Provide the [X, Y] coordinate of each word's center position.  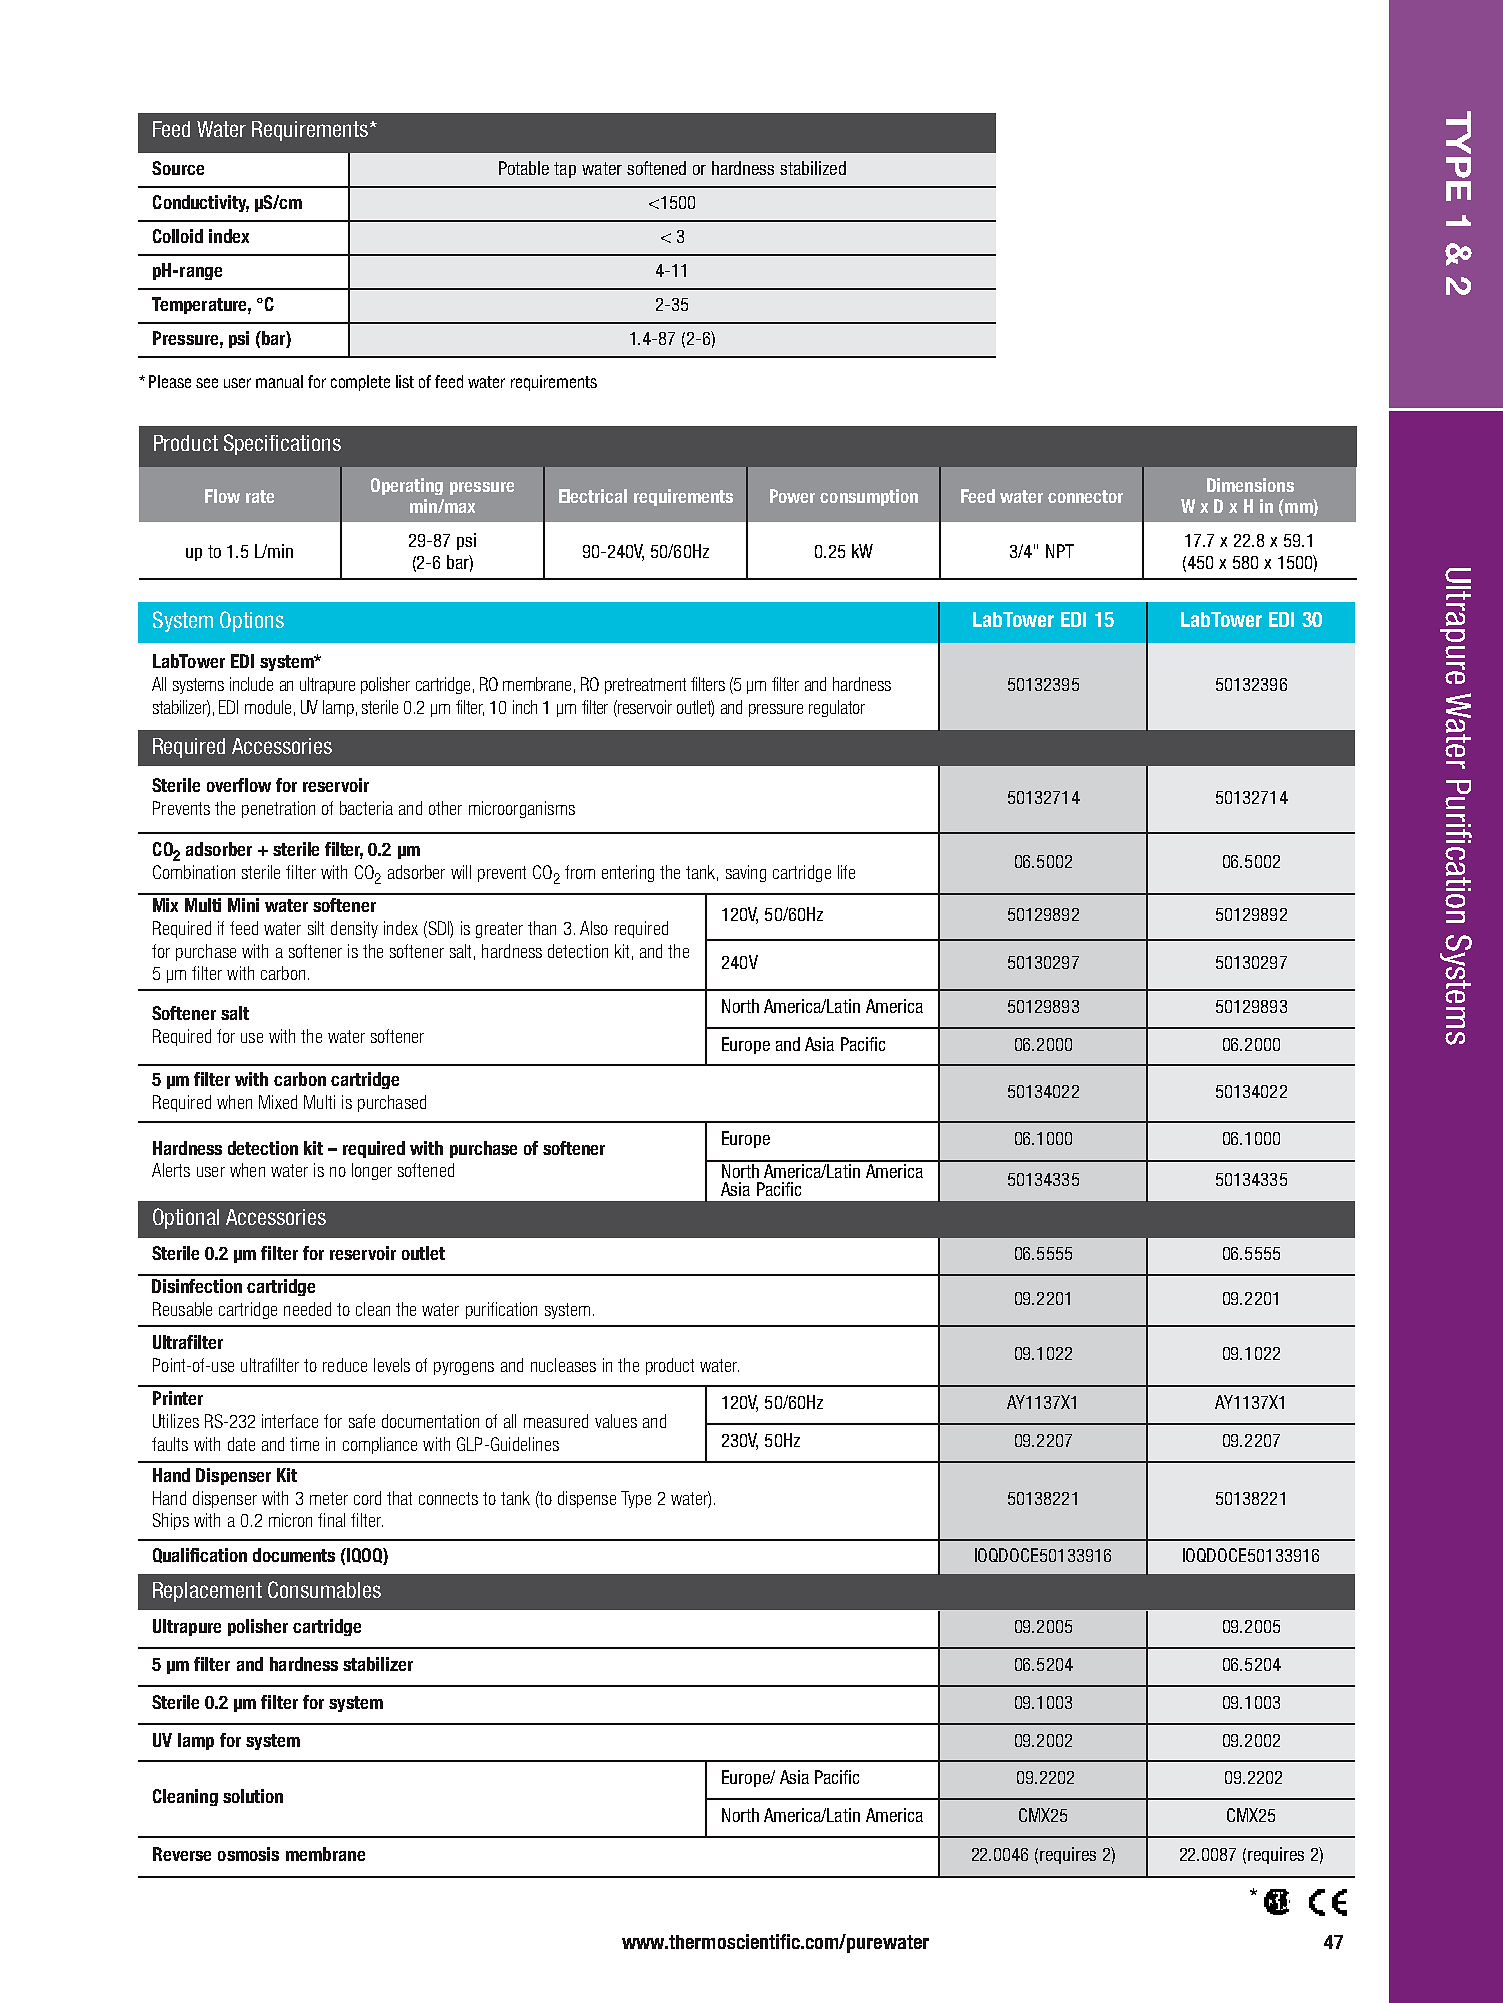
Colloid [178, 236]
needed [307, 1309]
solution [253, 1796]
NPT [1060, 551]
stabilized [813, 168]
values [616, 1421]
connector [1085, 496]
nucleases [563, 1365]
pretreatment [645, 686]
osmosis [248, 1854]
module [268, 707]
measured [556, 1421]
